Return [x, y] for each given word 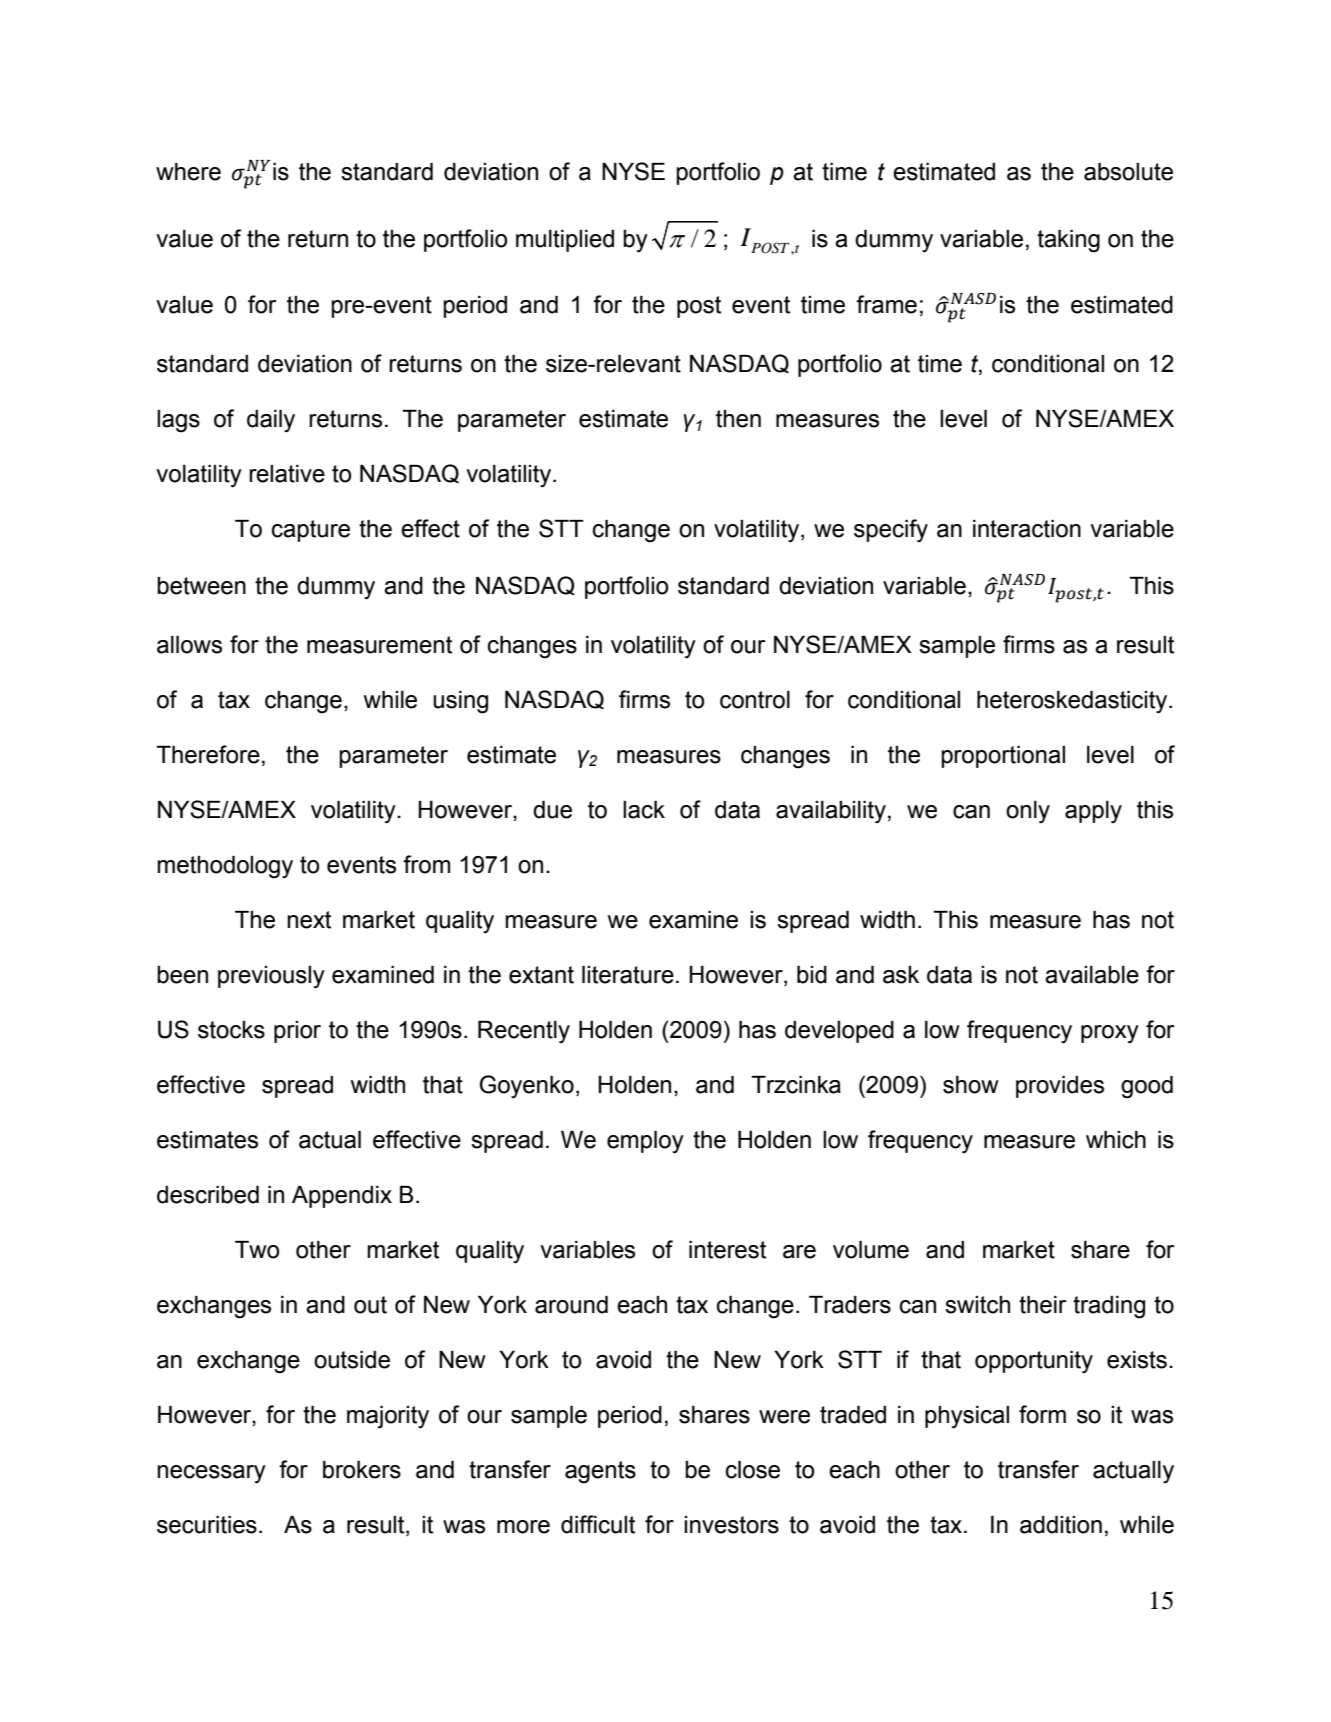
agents [600, 1472]
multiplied [565, 241]
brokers [362, 1470]
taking [1068, 241]
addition [1061, 1525]
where [188, 172]
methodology [225, 867]
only [1028, 812]
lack [644, 810]
